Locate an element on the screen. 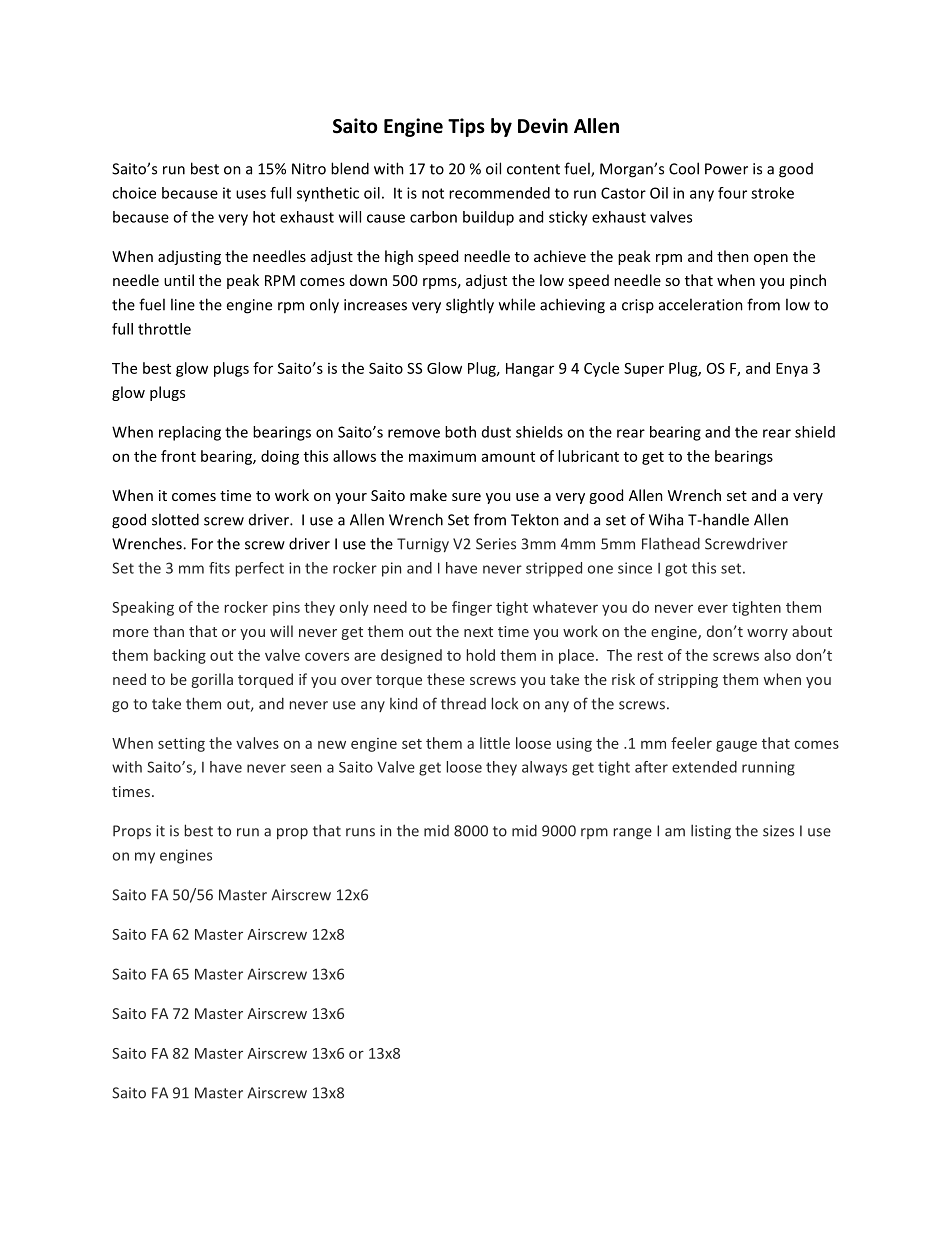 The width and height of the screenshot is (952, 1233). always is located at coordinates (544, 768).
